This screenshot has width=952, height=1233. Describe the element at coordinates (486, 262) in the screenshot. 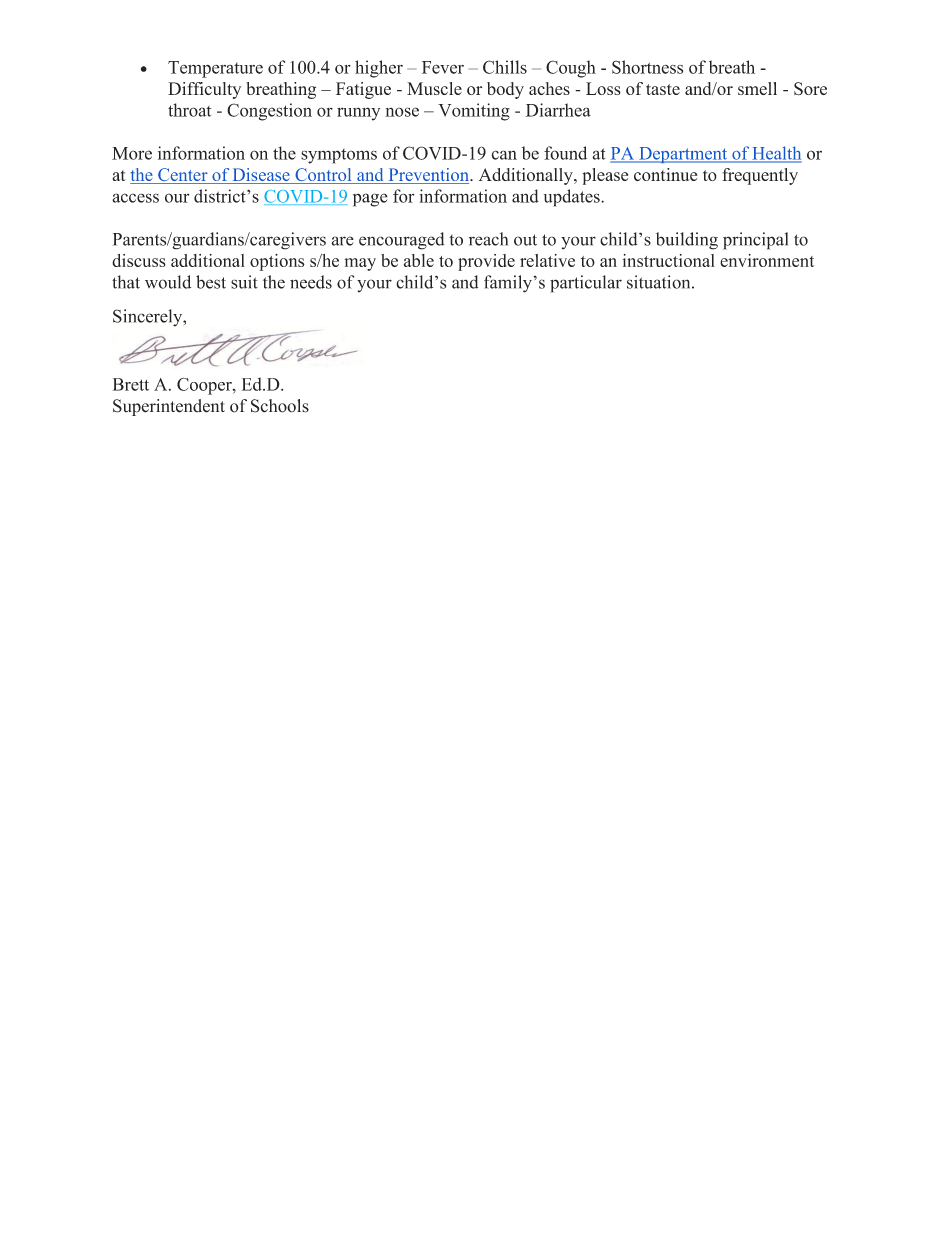

I see `provide` at that location.
